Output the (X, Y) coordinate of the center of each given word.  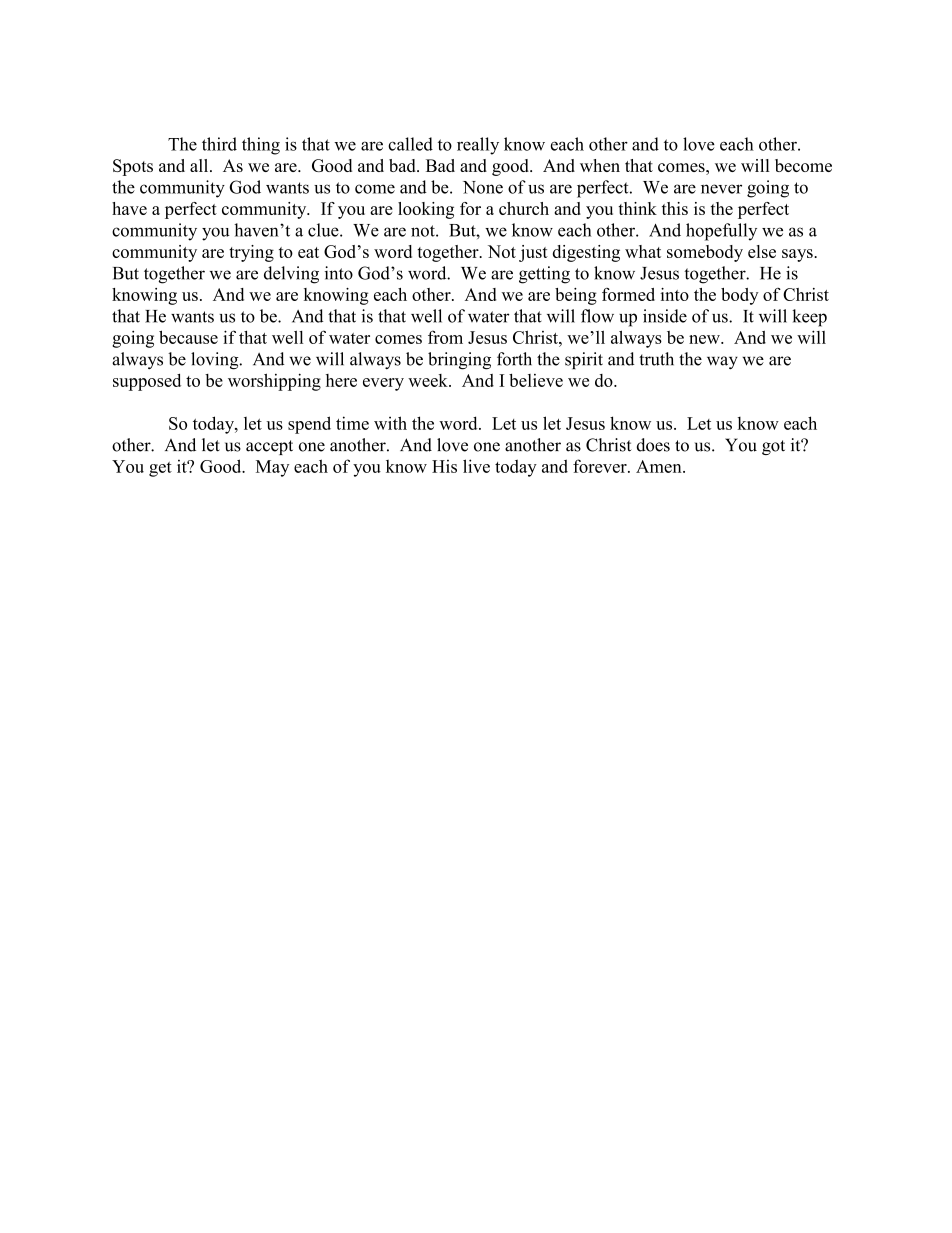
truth (656, 359)
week (429, 380)
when (600, 165)
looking (426, 210)
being (576, 296)
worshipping (274, 382)
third (219, 144)
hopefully (721, 232)
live (476, 466)
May (272, 468)
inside (665, 316)
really (478, 146)
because (188, 337)
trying (251, 253)
